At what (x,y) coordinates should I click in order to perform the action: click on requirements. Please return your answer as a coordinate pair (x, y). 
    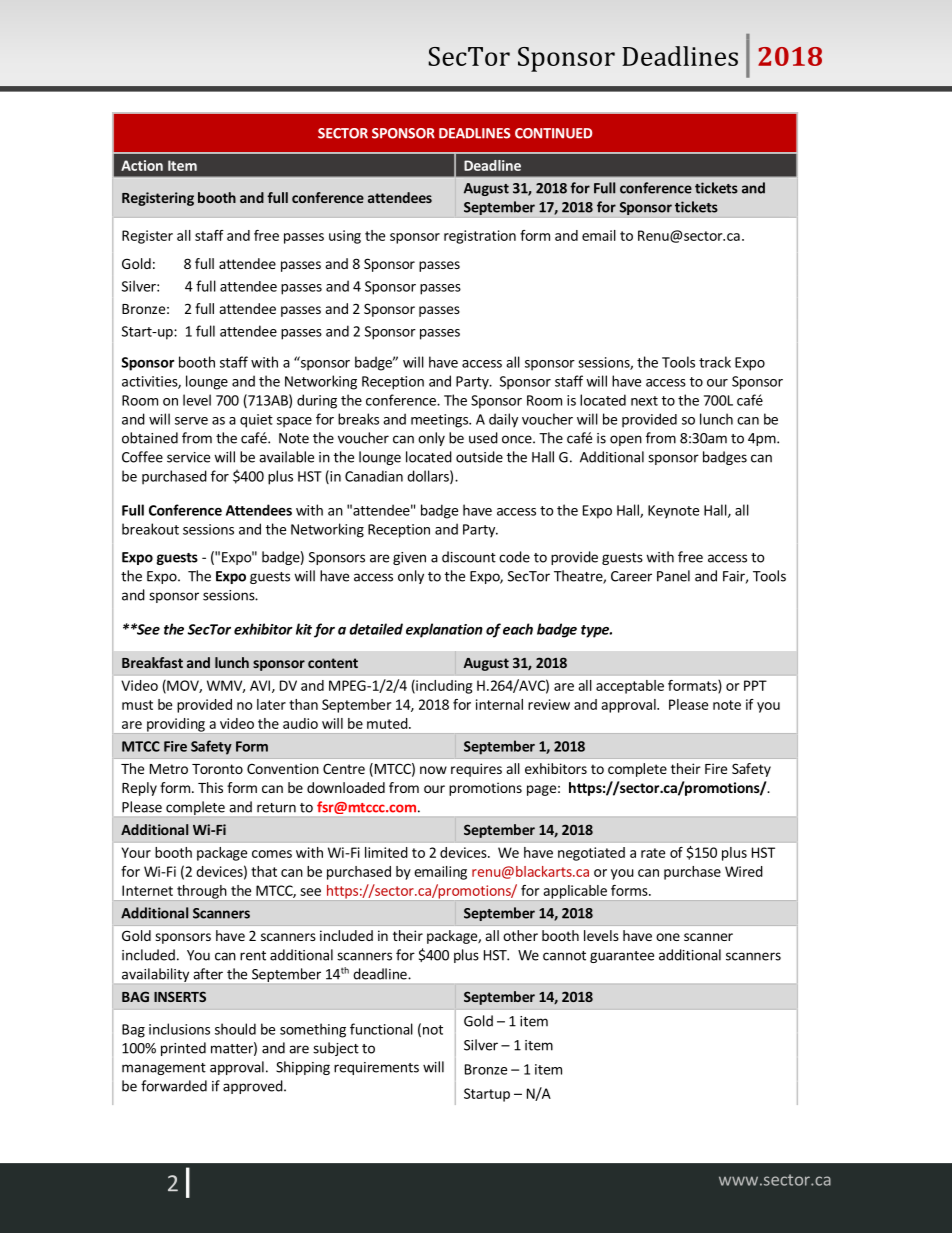
    Looking at the image, I should click on (376, 1068).
